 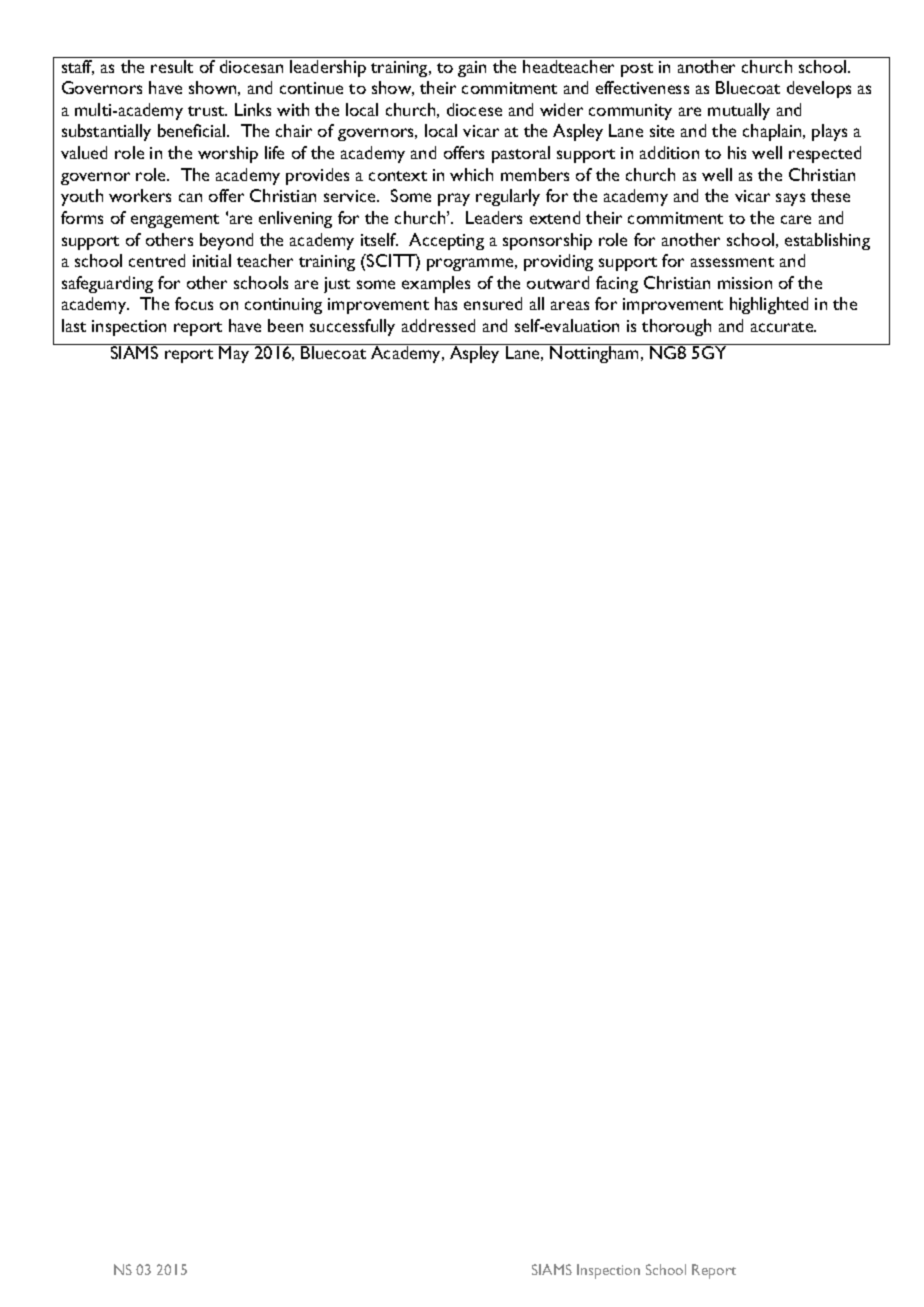 What do you see at coordinates (790, 199) in the screenshot?
I see `says` at bounding box center [790, 199].
